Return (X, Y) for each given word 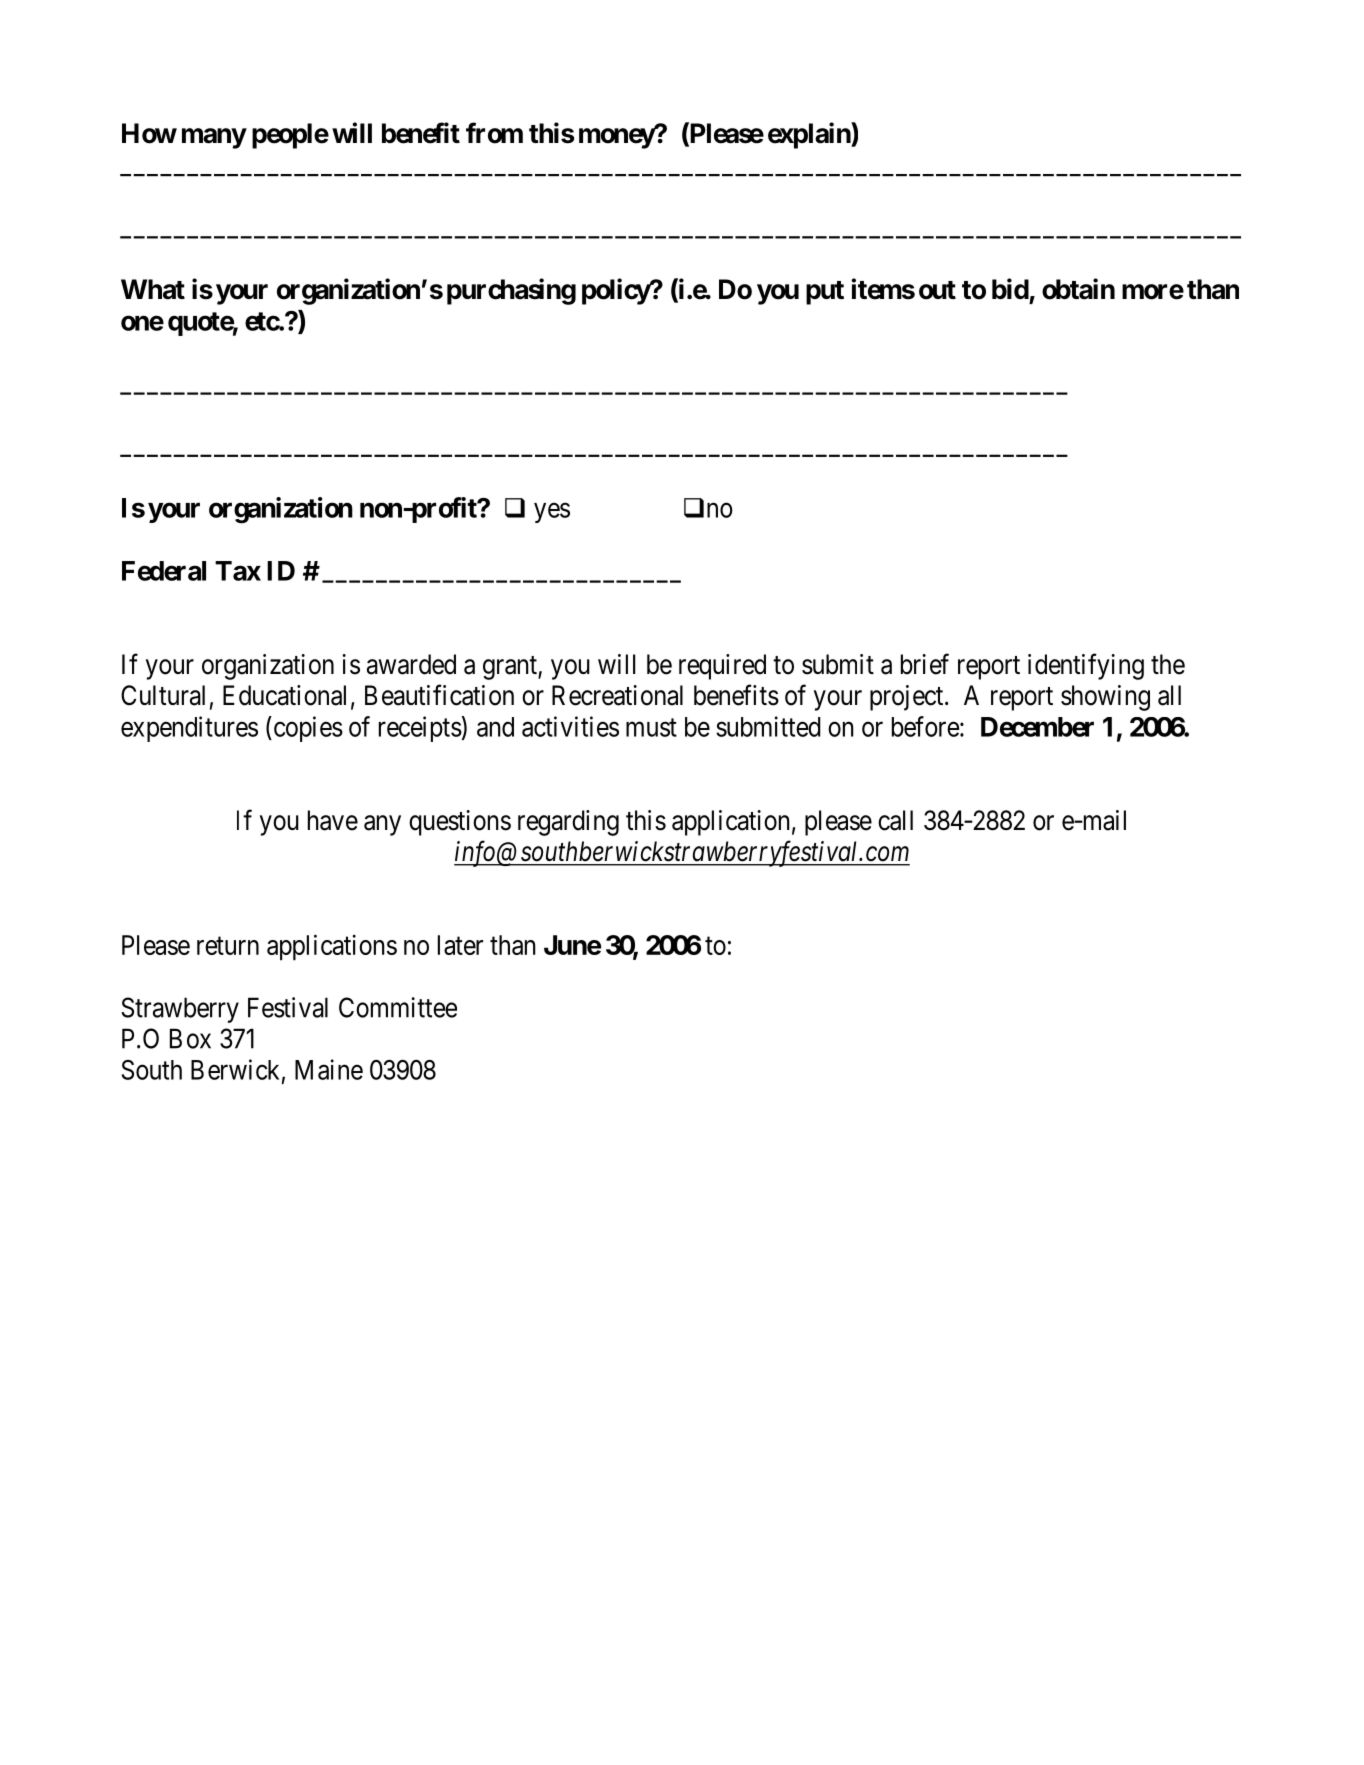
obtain (1078, 289)
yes (552, 513)
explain (810, 135)
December (1037, 727)
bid (1010, 289)
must (651, 728)
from (494, 133)
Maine (329, 1069)
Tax (238, 571)
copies (307, 729)
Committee (398, 1007)
